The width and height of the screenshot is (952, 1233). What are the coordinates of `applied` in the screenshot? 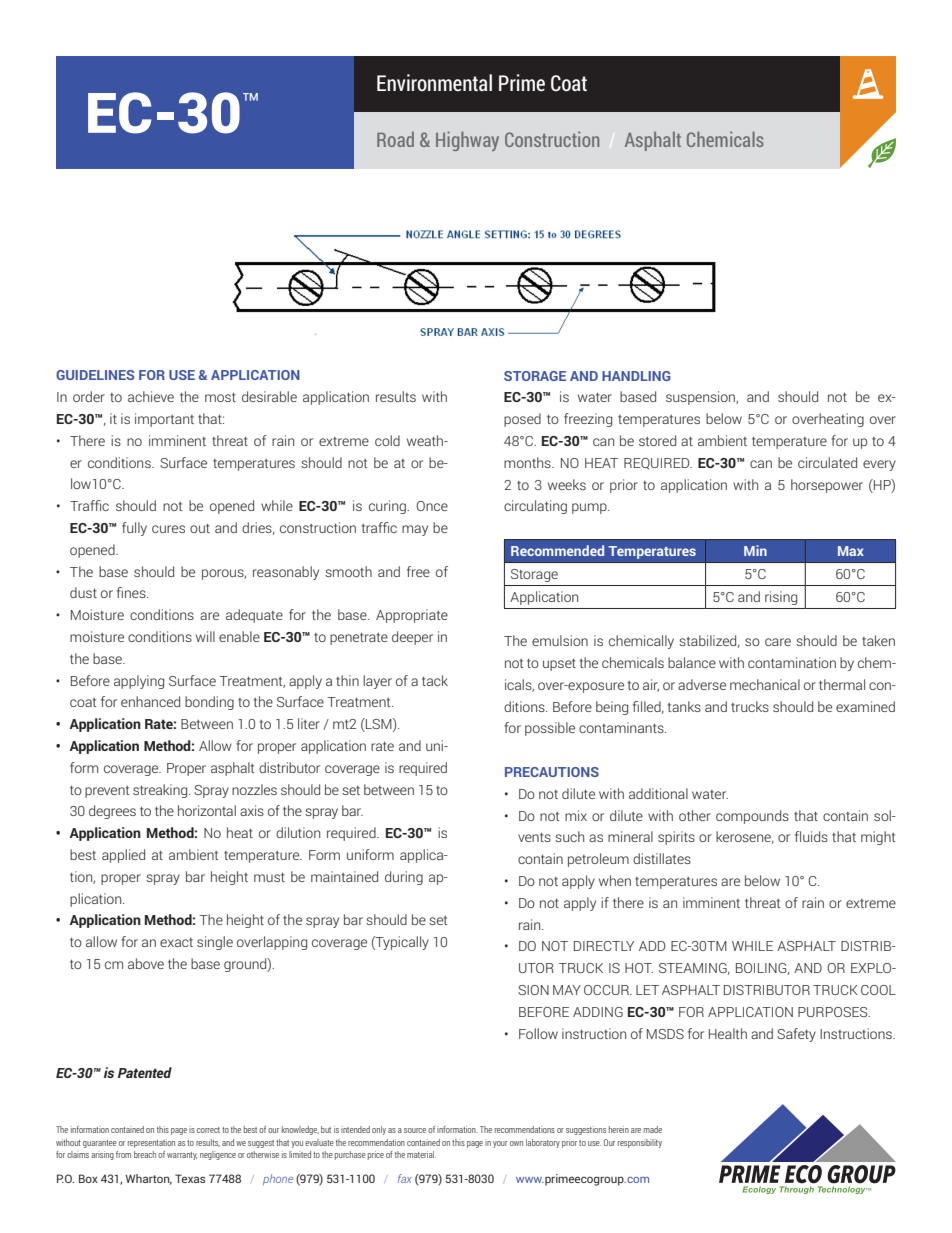 It's located at (123, 856).
